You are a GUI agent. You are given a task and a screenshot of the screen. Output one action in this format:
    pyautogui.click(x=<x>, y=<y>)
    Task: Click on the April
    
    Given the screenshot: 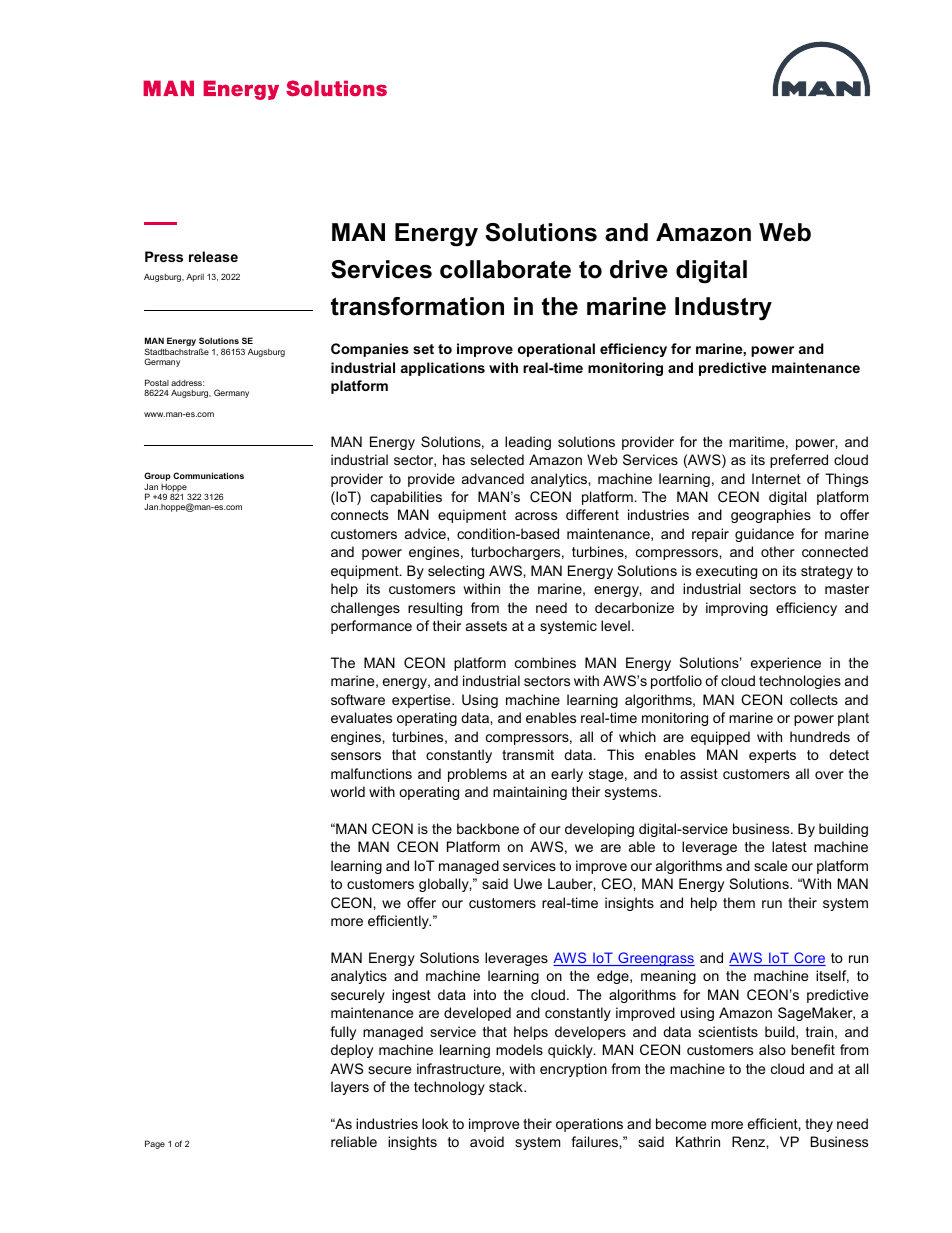 What is the action you would take?
    pyautogui.click(x=195, y=277)
